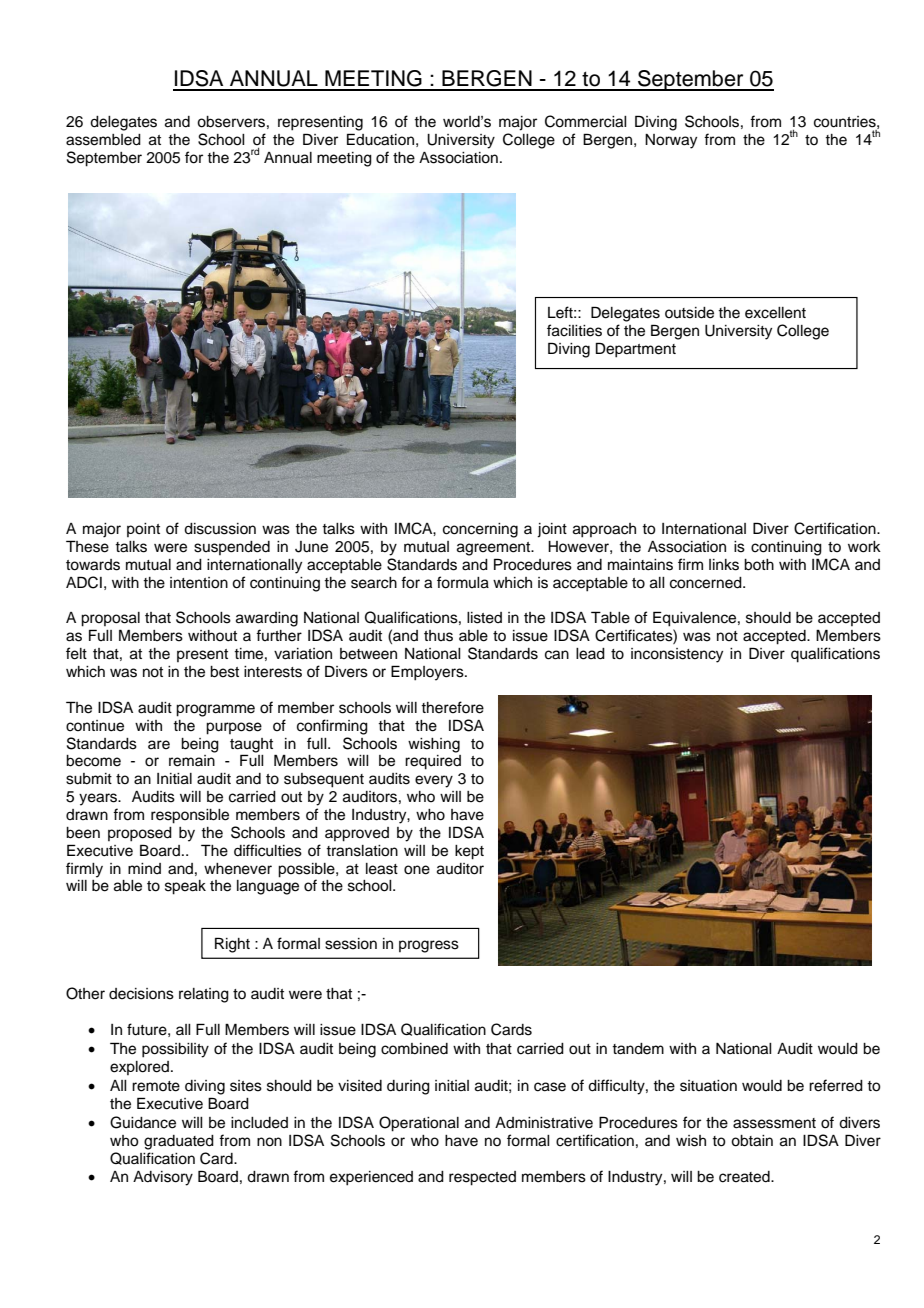  What do you see at coordinates (103, 140) in the screenshot?
I see `assembled` at bounding box center [103, 140].
